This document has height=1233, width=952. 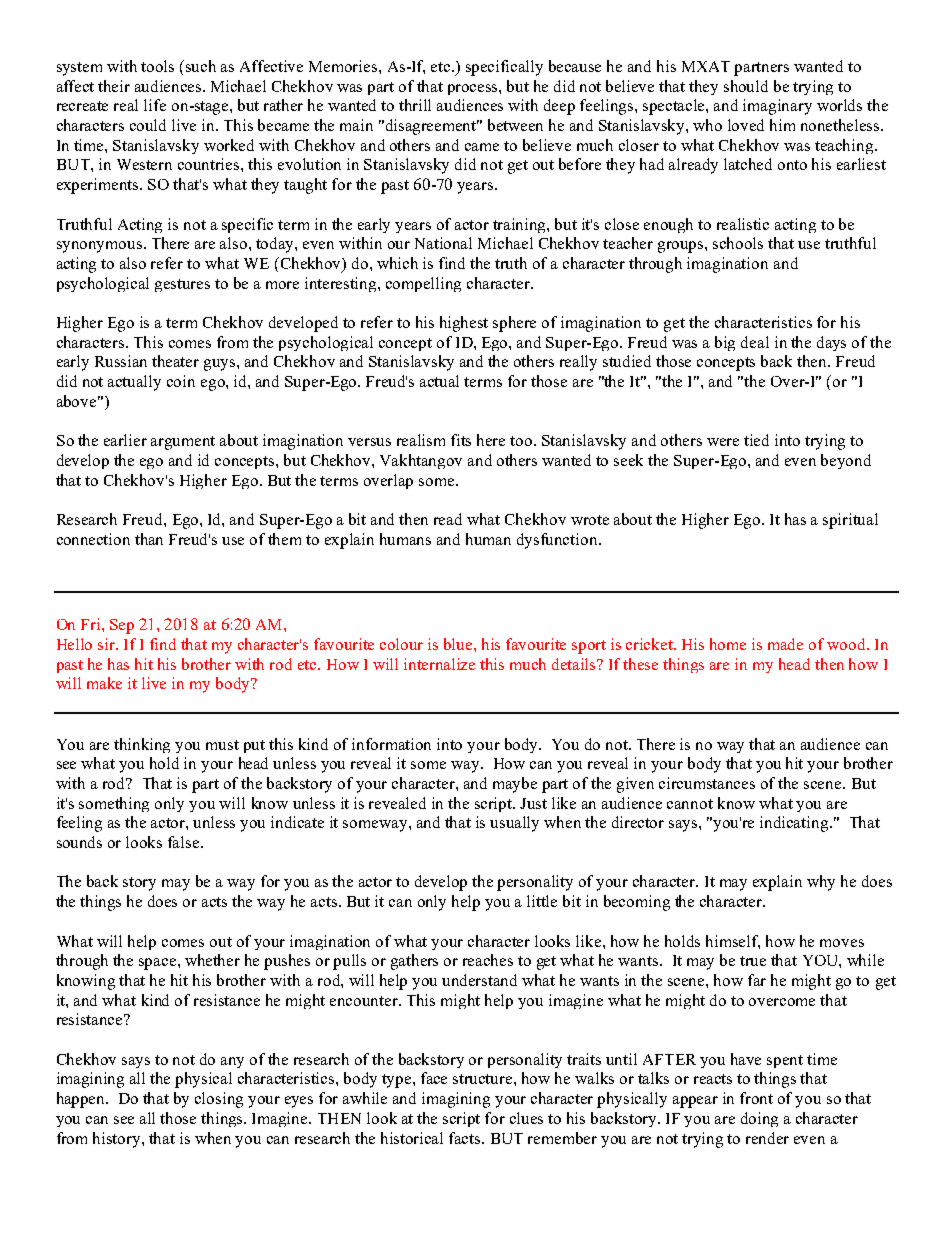 What do you see at coordinates (415, 105) in the document?
I see `thrill` at bounding box center [415, 105].
